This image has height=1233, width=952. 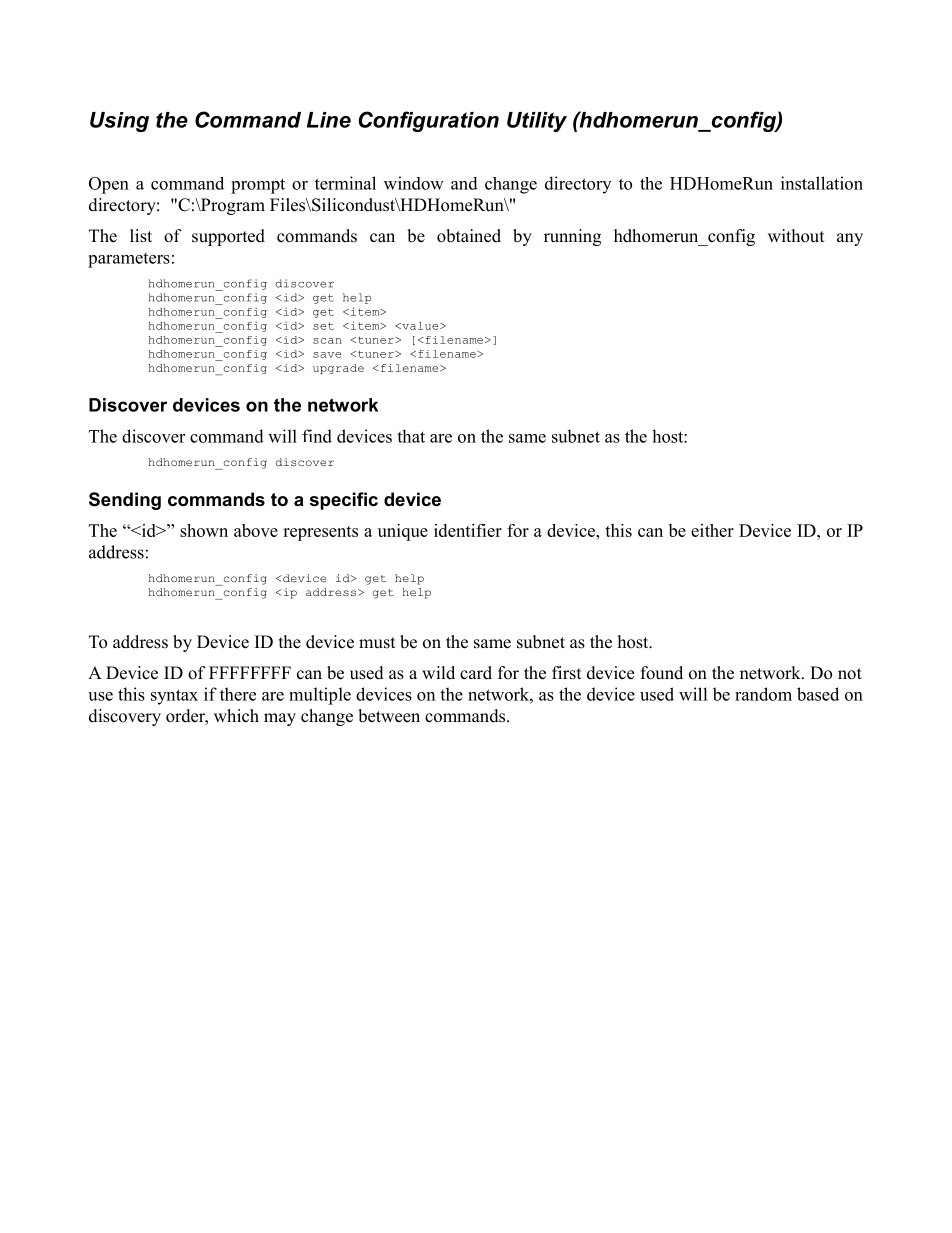 I want to click on supported, so click(x=228, y=237).
